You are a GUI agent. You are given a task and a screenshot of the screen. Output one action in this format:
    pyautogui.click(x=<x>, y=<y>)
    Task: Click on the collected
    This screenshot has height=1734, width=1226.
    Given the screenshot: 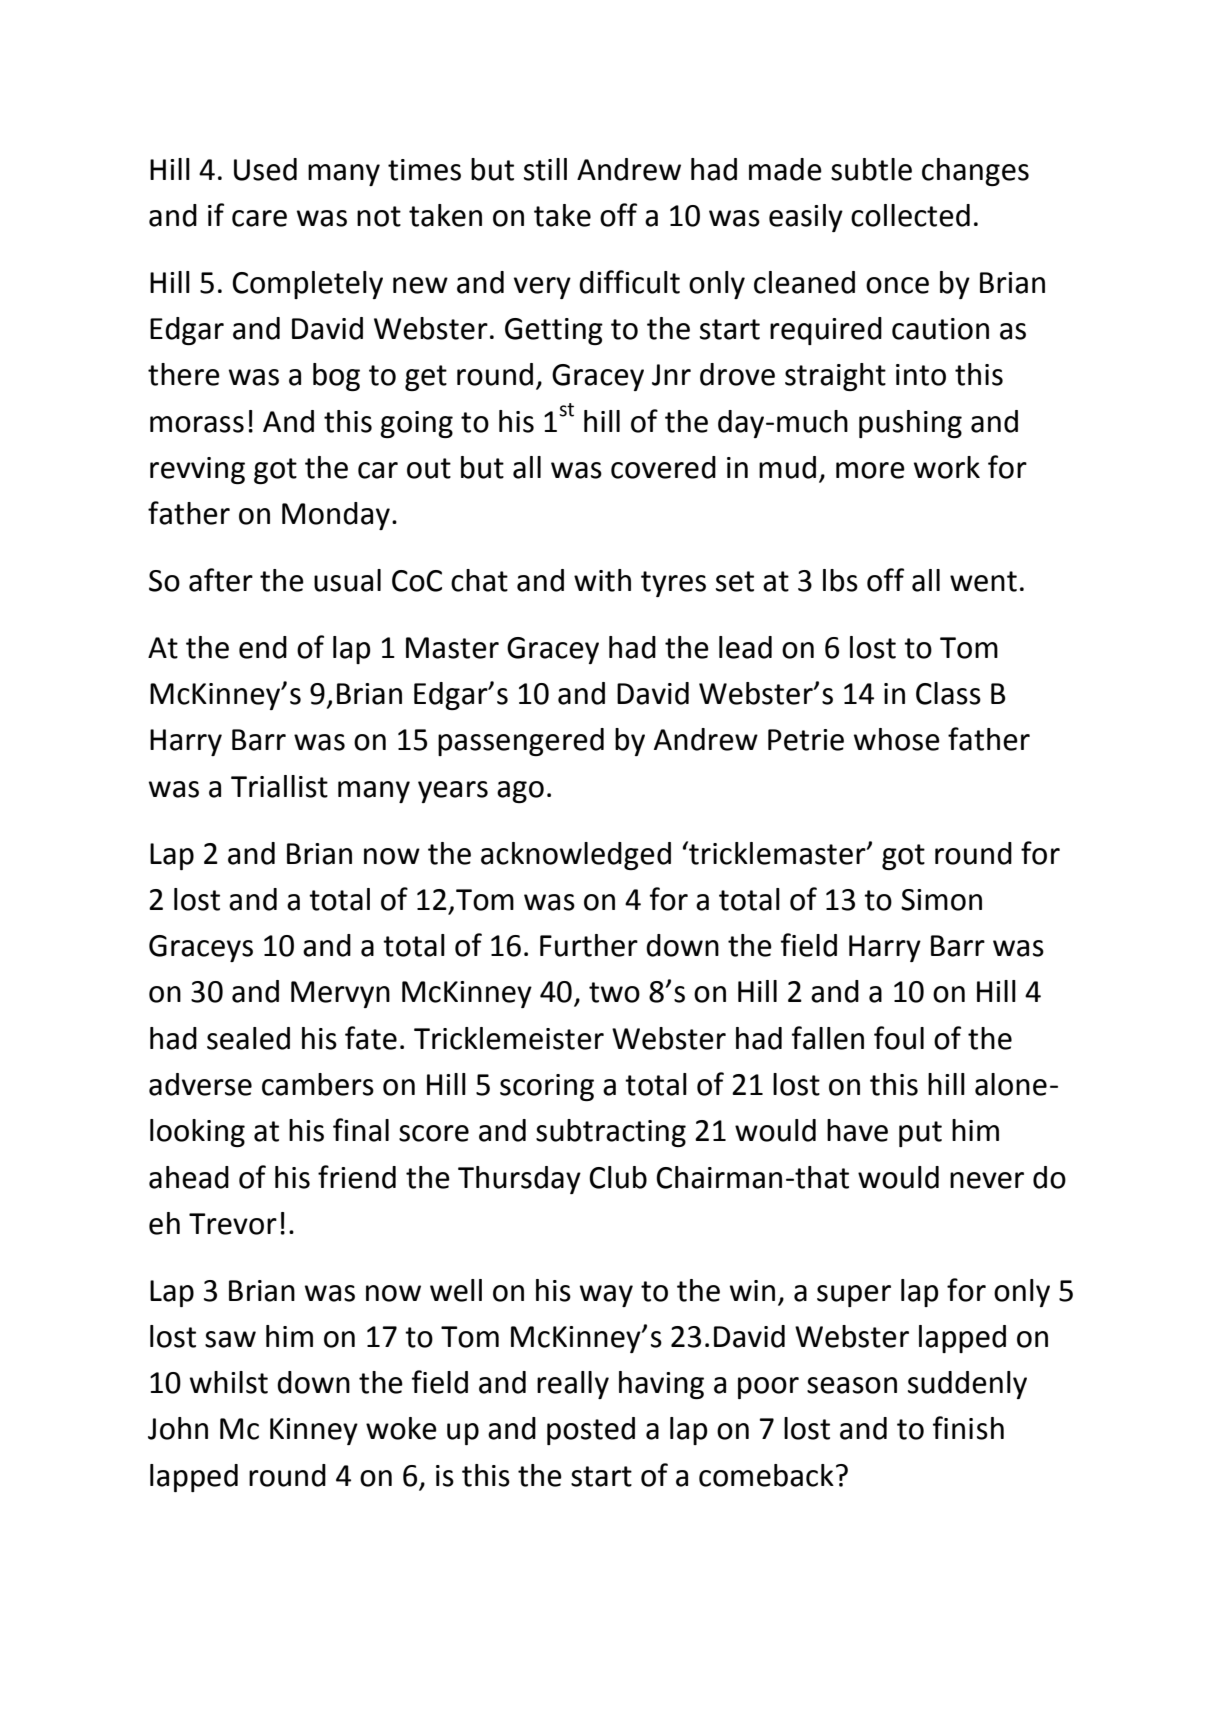 What is the action you would take?
    pyautogui.click(x=910, y=215)
